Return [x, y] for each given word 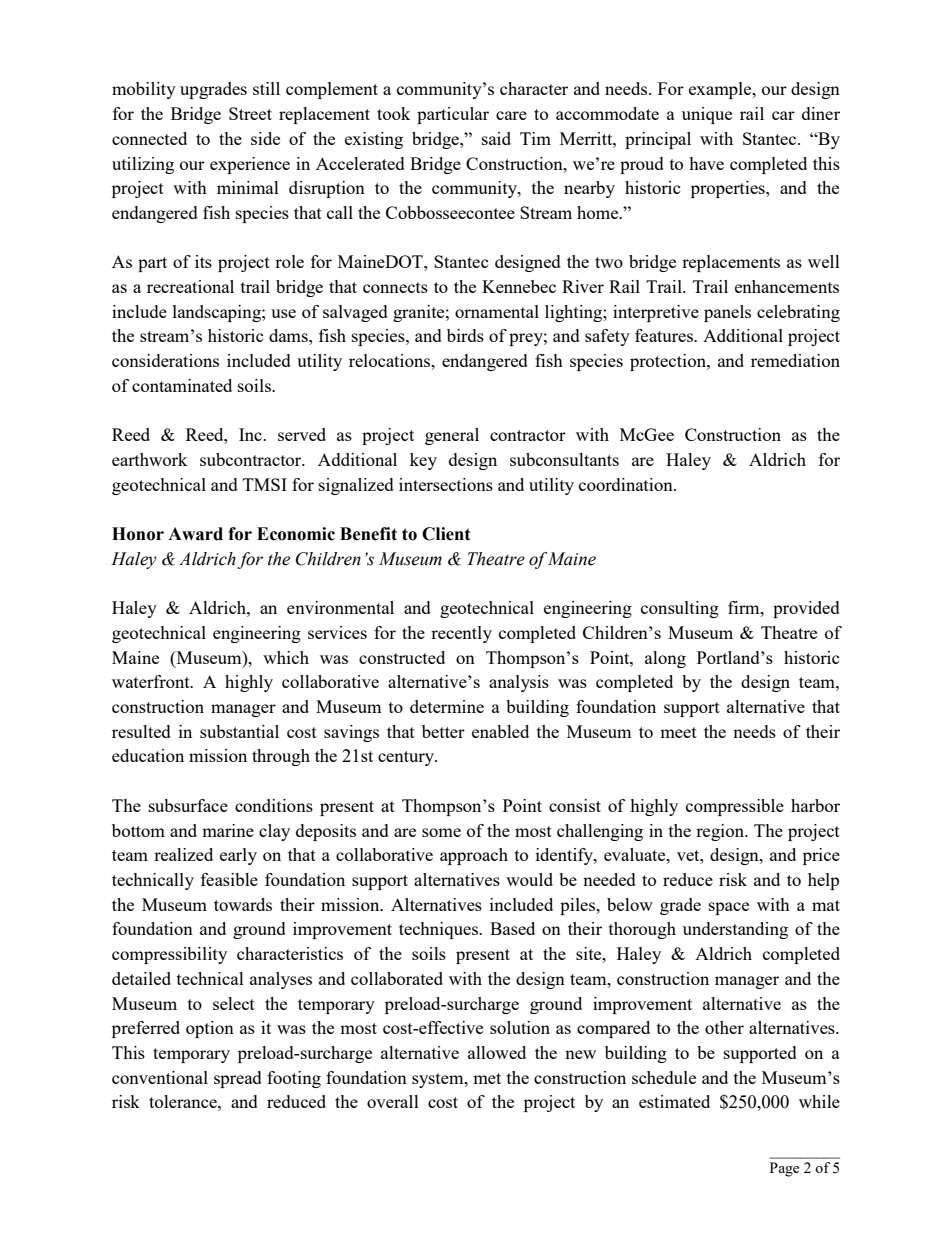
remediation [795, 360]
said [496, 138]
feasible [229, 879]
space [729, 908]
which [286, 657]
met [487, 1078]
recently [461, 634]
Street [250, 113]
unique [707, 115]
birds [465, 335]
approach [474, 856]
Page [784, 1169]
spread [238, 1079]
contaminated [182, 385]
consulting [680, 609]
